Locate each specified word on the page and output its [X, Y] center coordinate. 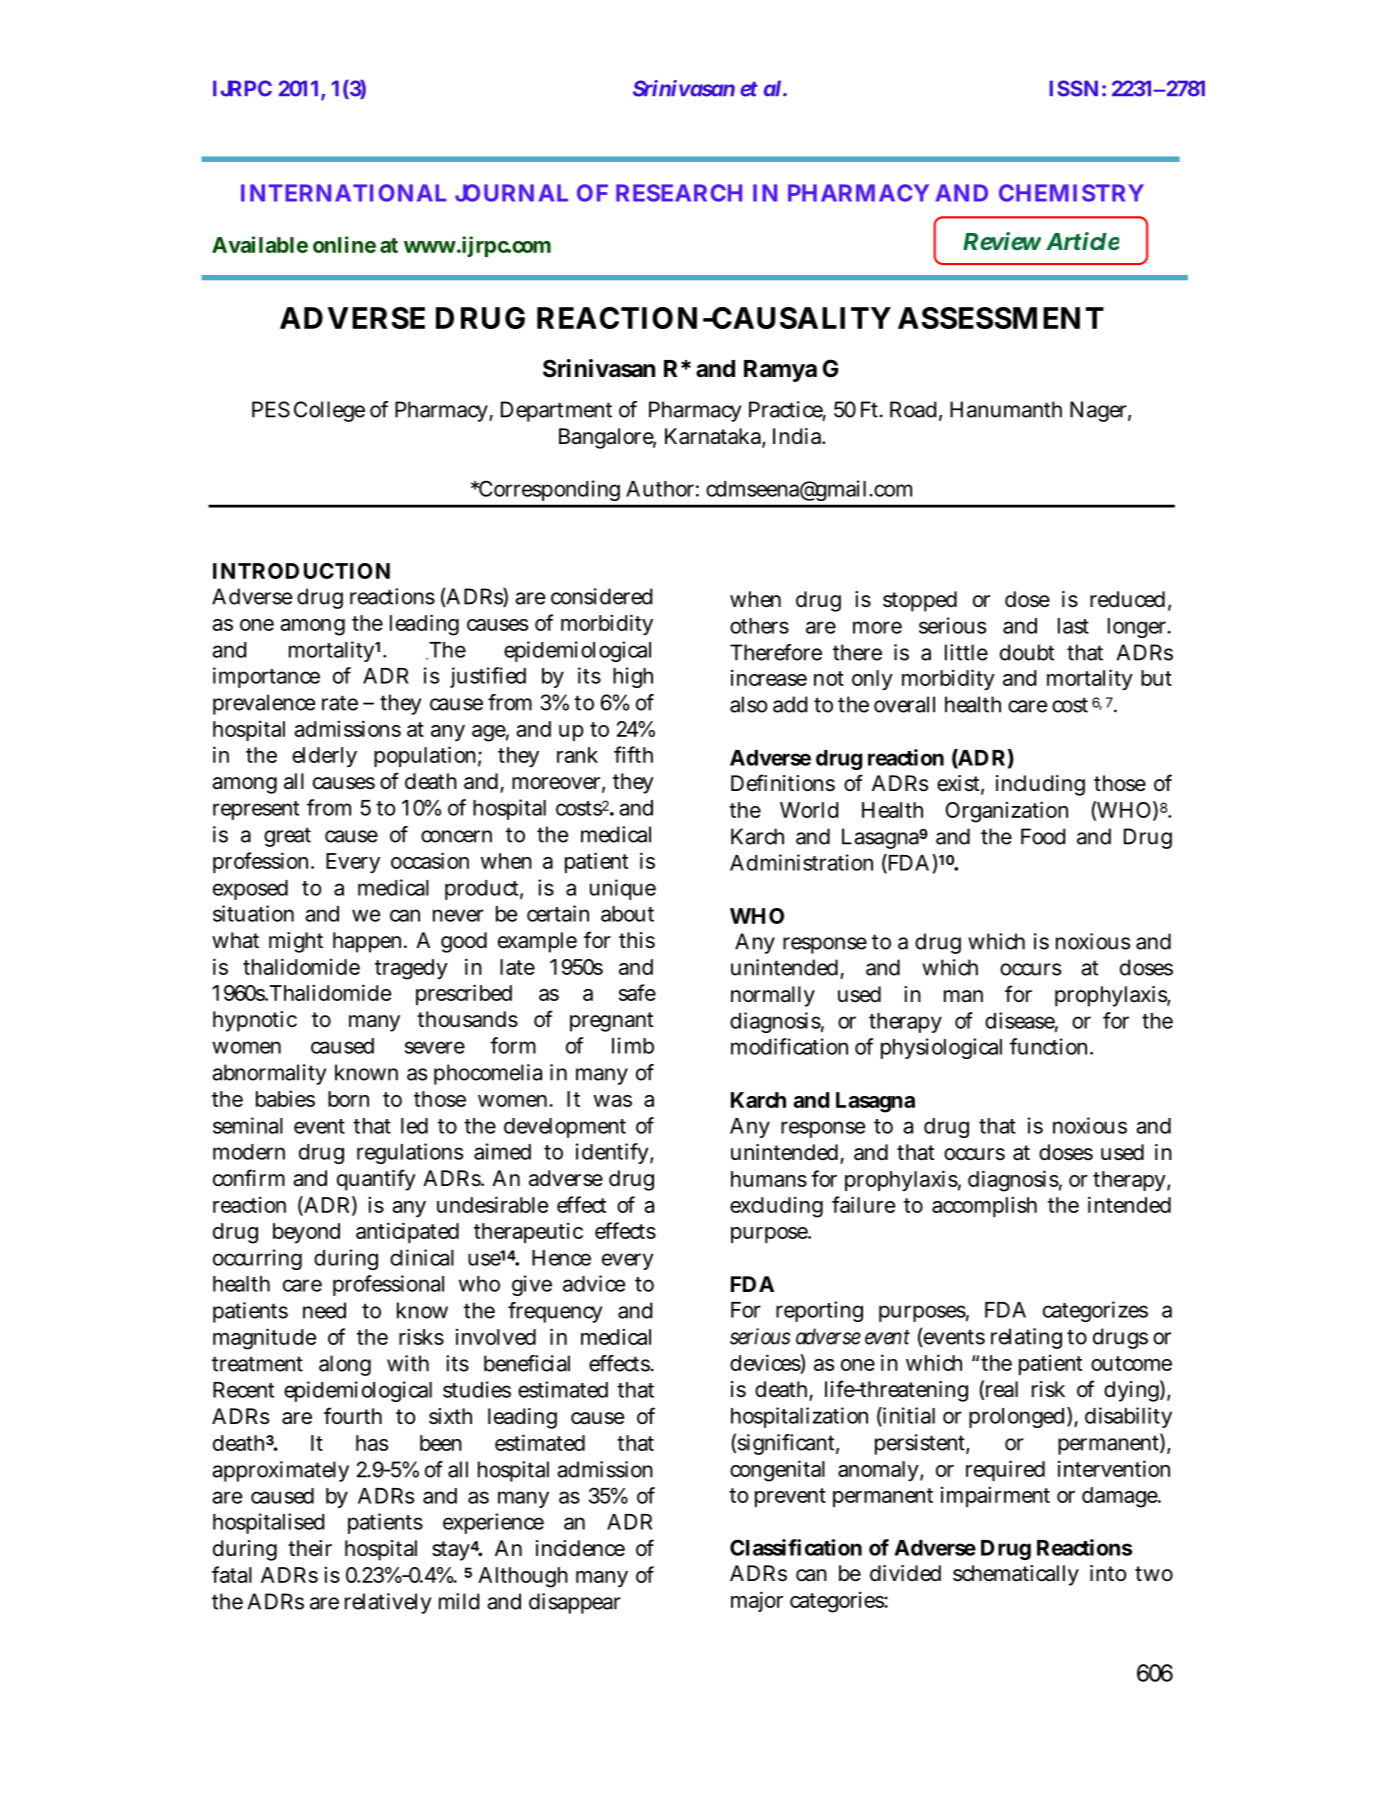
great [287, 837]
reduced [1127, 599]
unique [623, 889]
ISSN [1073, 88]
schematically [1016, 1575]
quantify [376, 1180]
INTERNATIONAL [344, 193]
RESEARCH [679, 193]
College [329, 411]
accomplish [984, 1206]
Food [1043, 836]
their [310, 1548]
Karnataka [714, 437]
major [757, 1601]
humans [769, 1179]
